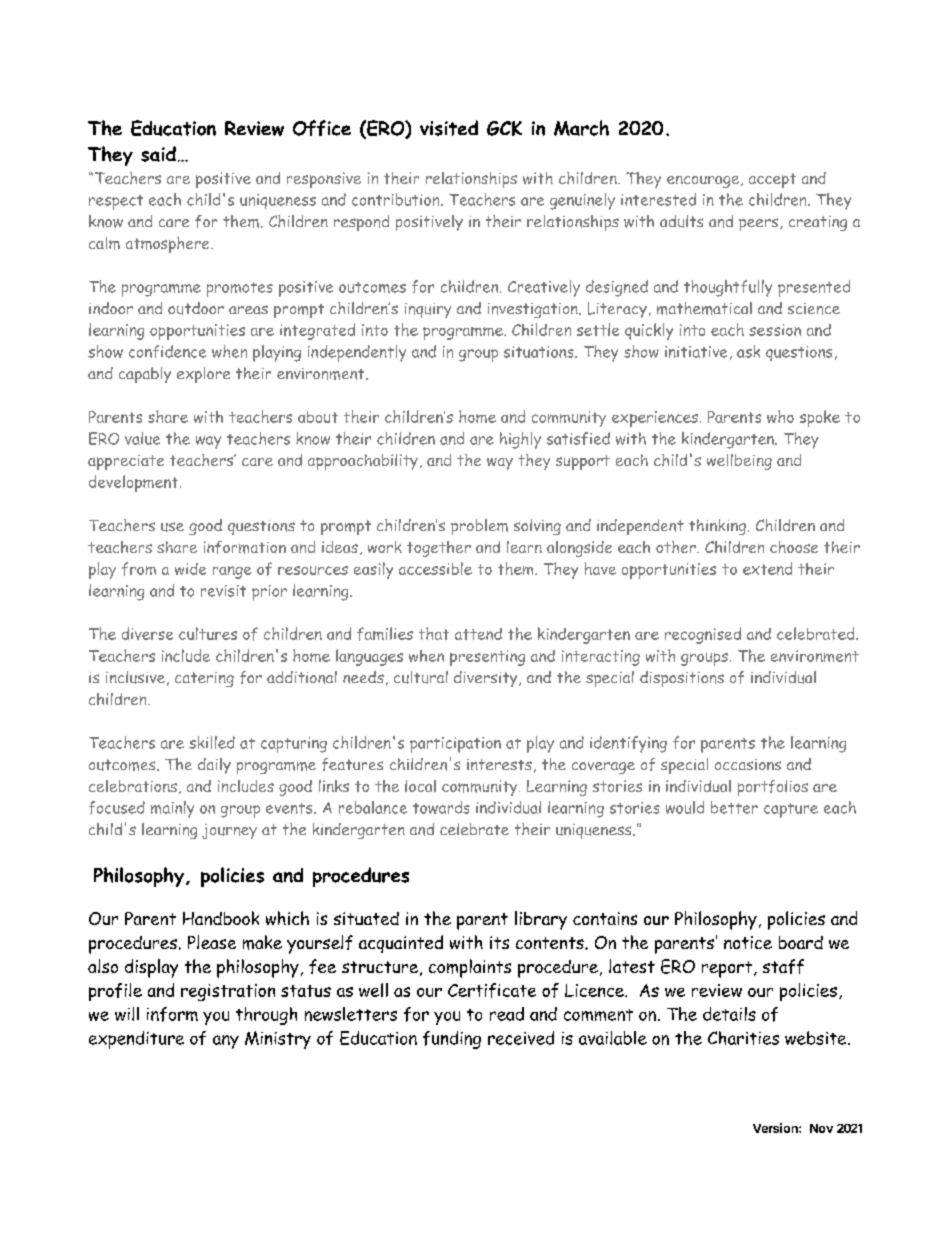 This screenshot has width=952, height=1233. Describe the element at coordinates (734, 807) in the screenshot. I see `better` at that location.
